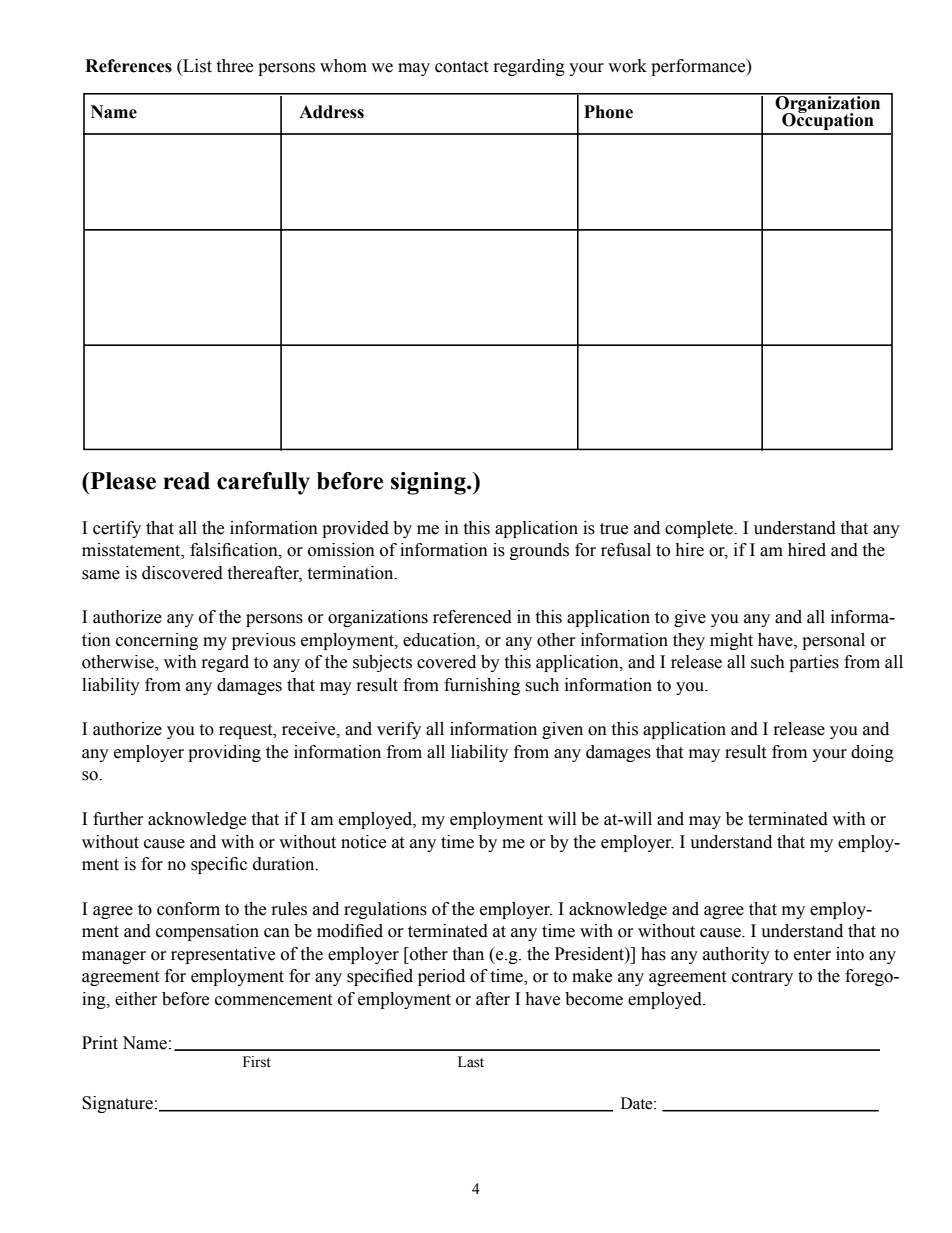  Describe the element at coordinates (257, 1062) in the page. I see `First` at that location.
